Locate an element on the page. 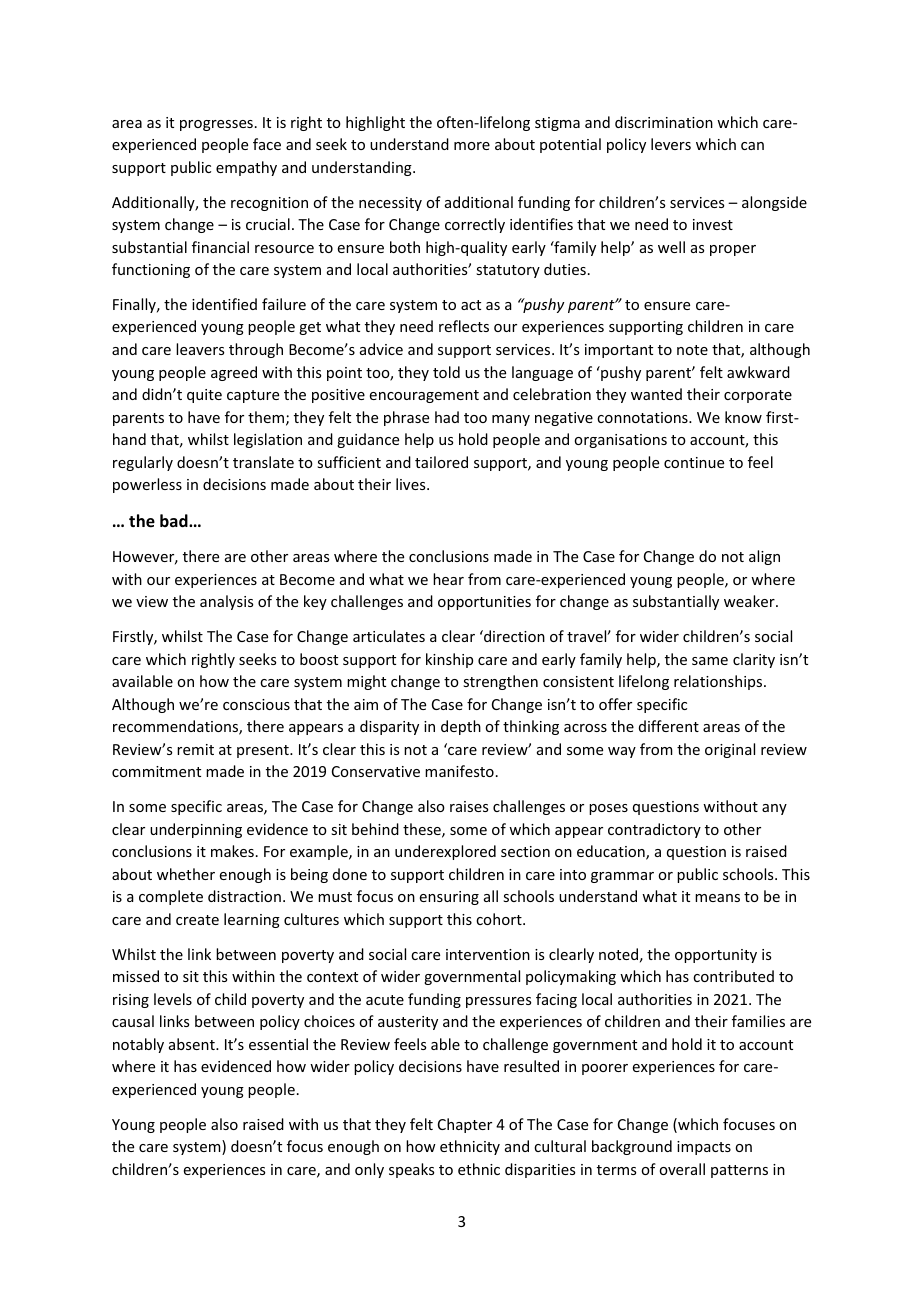  wanted is located at coordinates (656, 394).
